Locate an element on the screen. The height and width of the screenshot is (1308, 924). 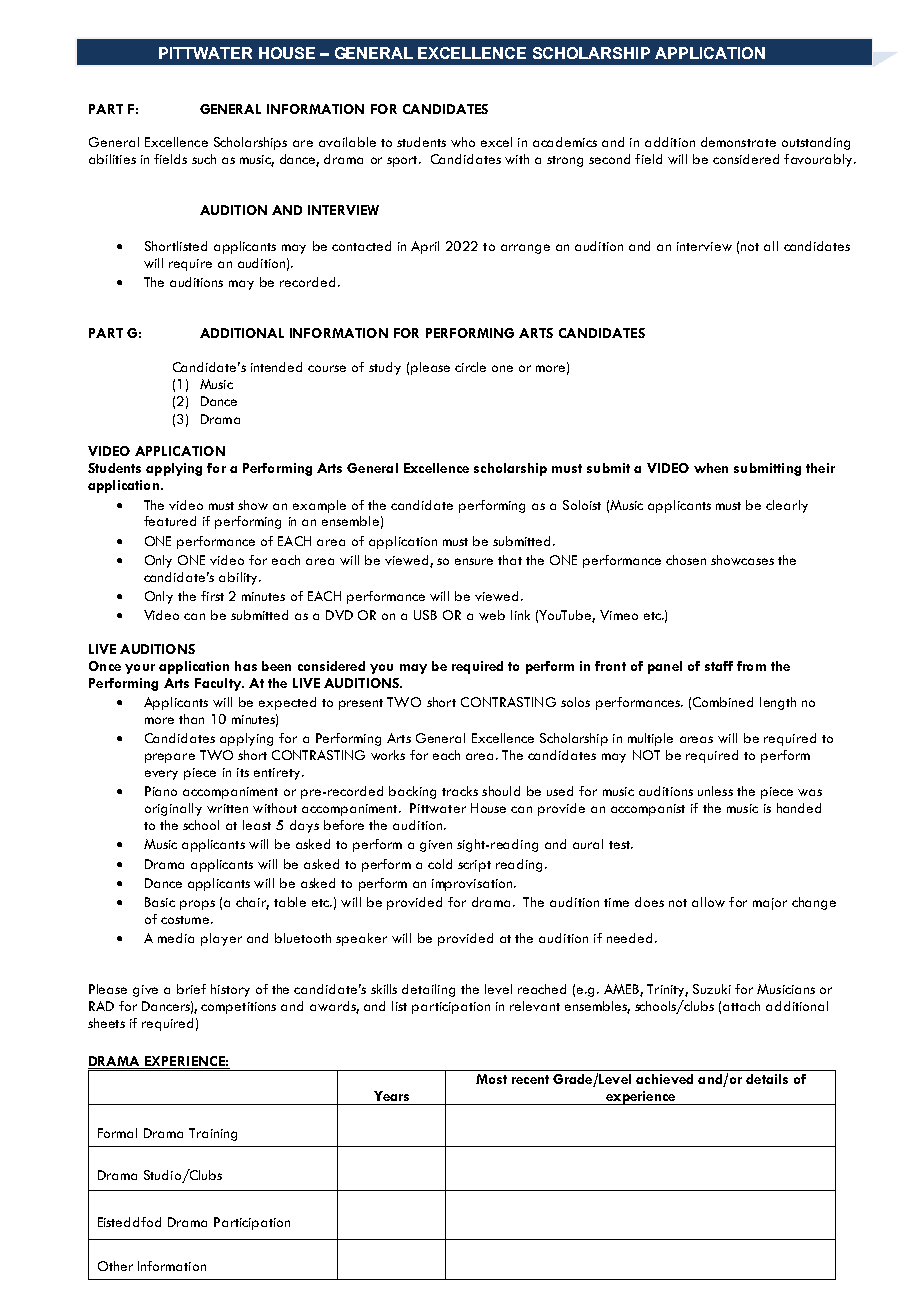
who is located at coordinates (463, 142).
